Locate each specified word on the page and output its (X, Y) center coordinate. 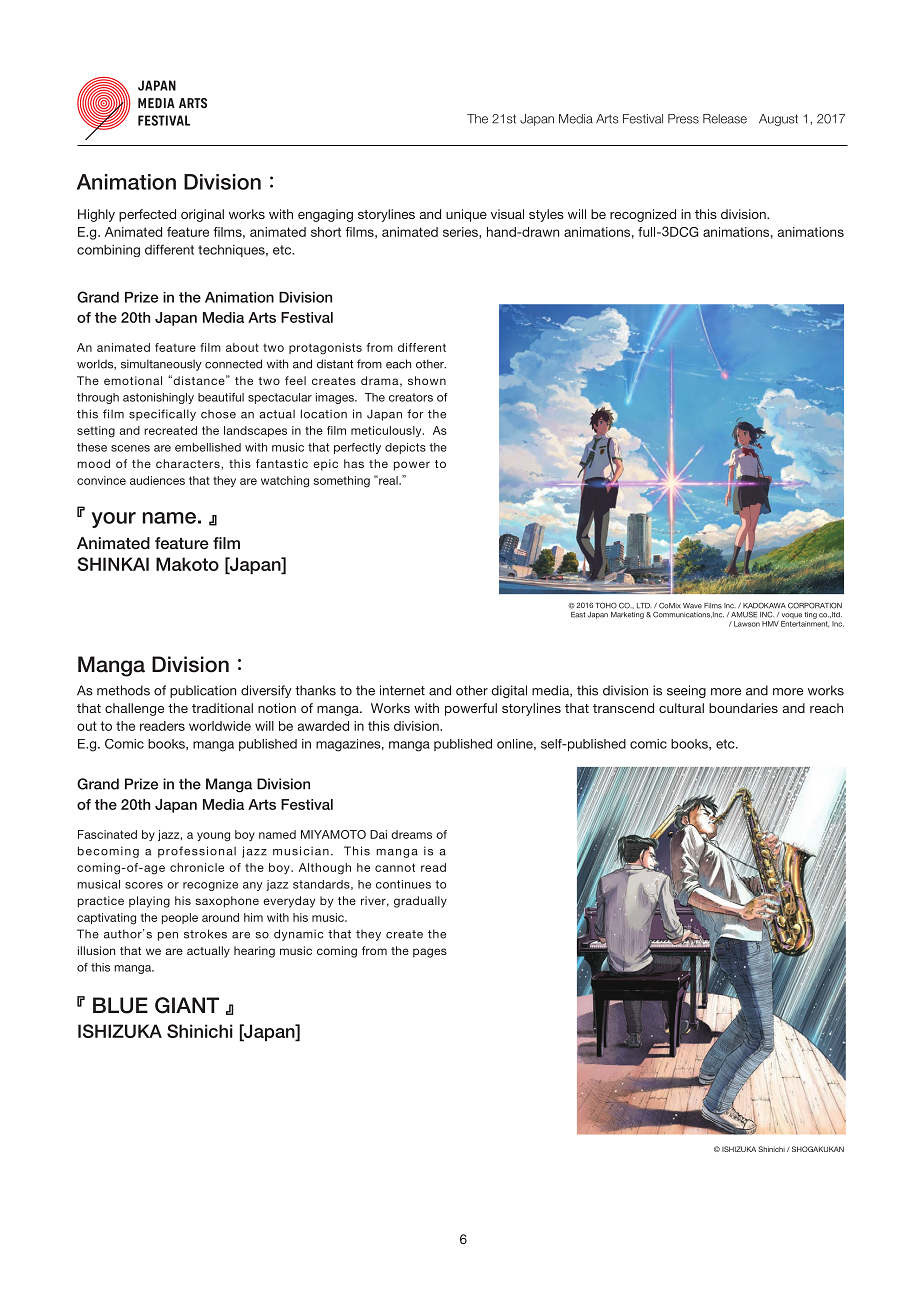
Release (725, 119)
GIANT (187, 1005)
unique (466, 215)
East (578, 615)
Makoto (187, 564)
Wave (692, 606)
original (202, 215)
